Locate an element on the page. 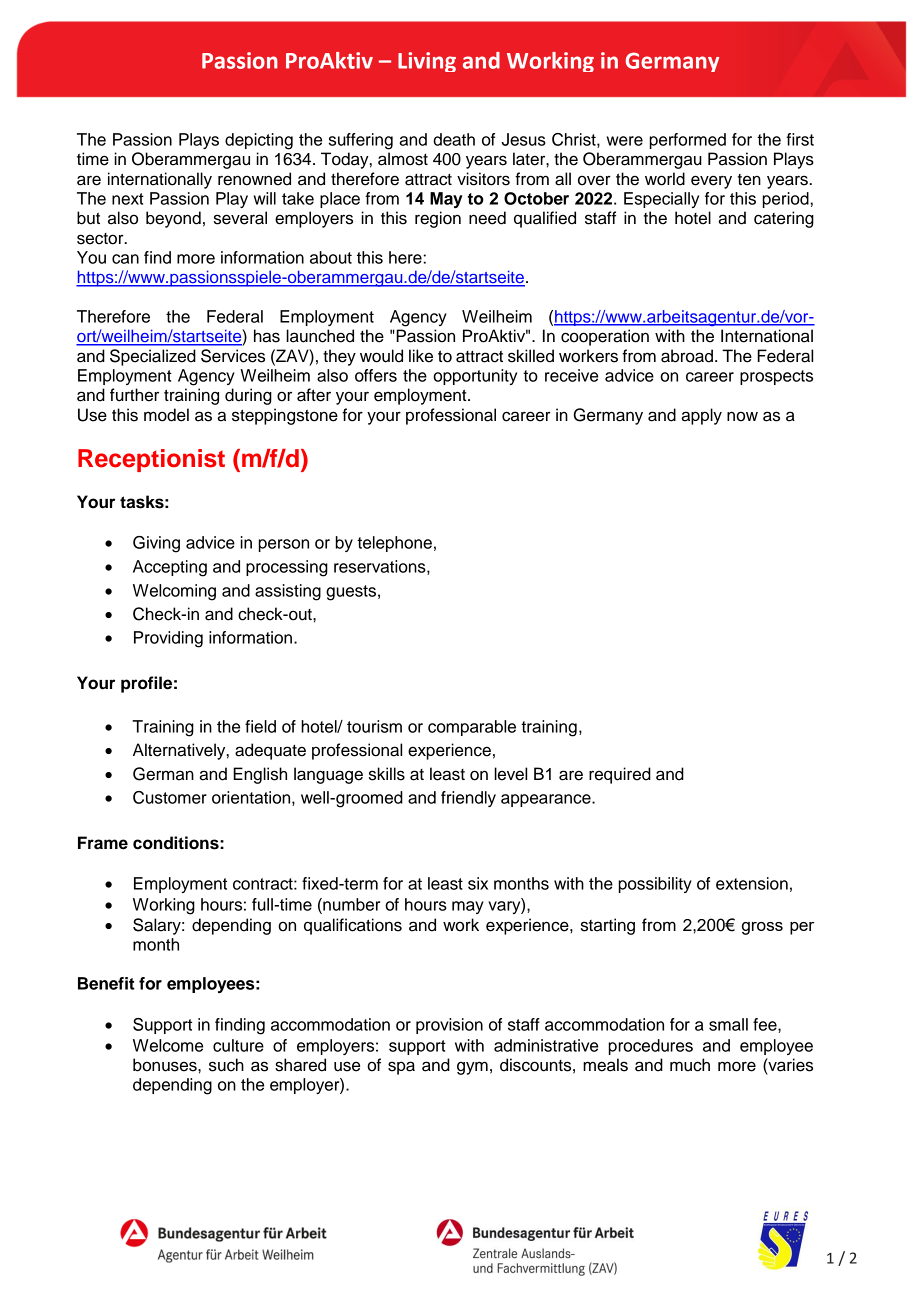 The image size is (924, 1308). depicting is located at coordinates (259, 141).
